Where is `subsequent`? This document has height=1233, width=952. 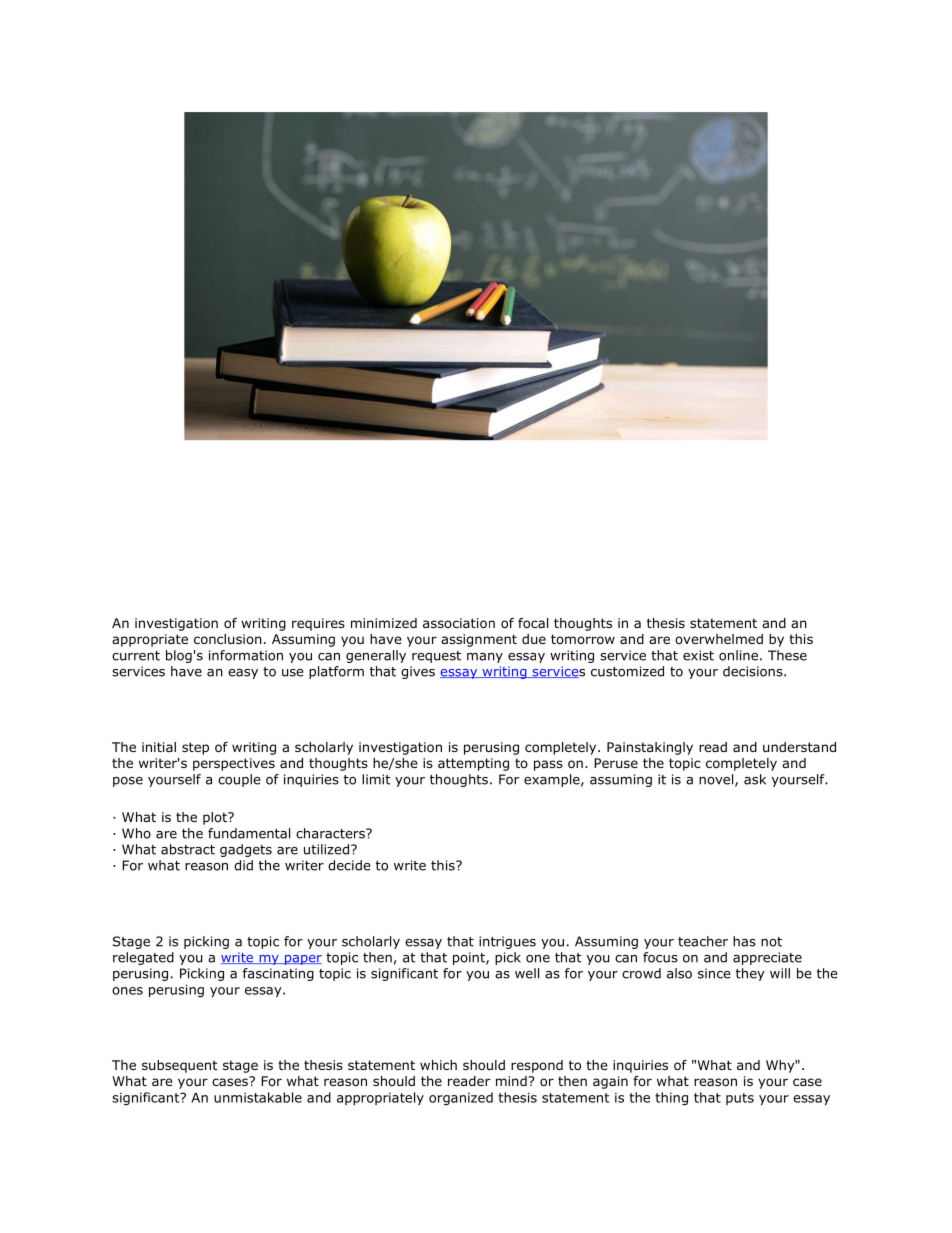 subsequent is located at coordinates (180, 1066).
